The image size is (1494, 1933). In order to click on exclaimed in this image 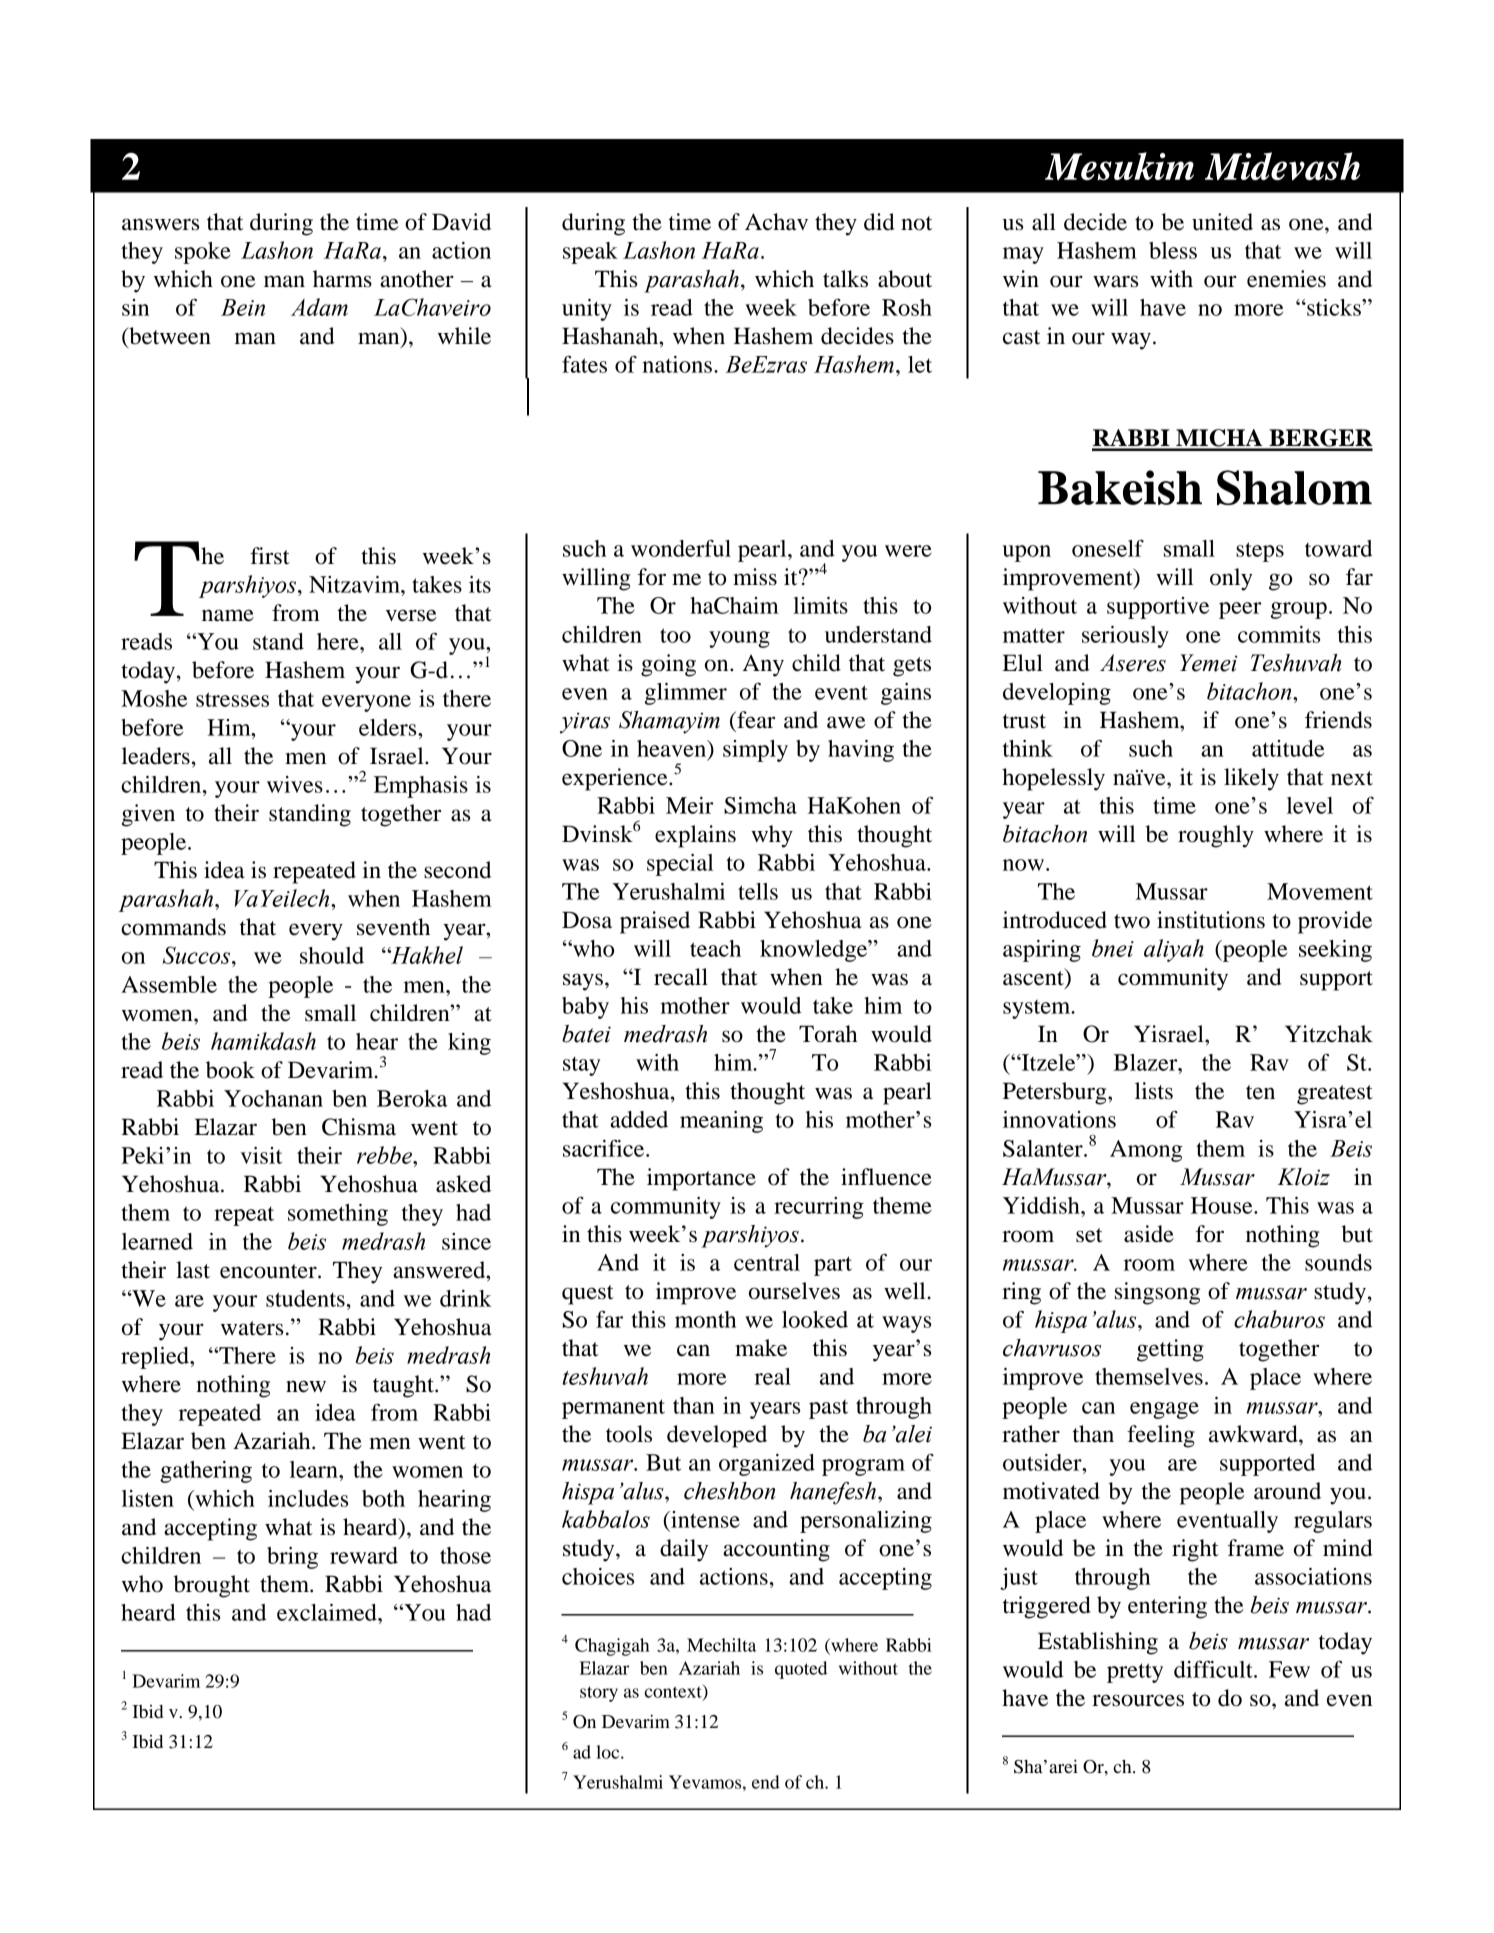, I will do `click(328, 1612)`.
